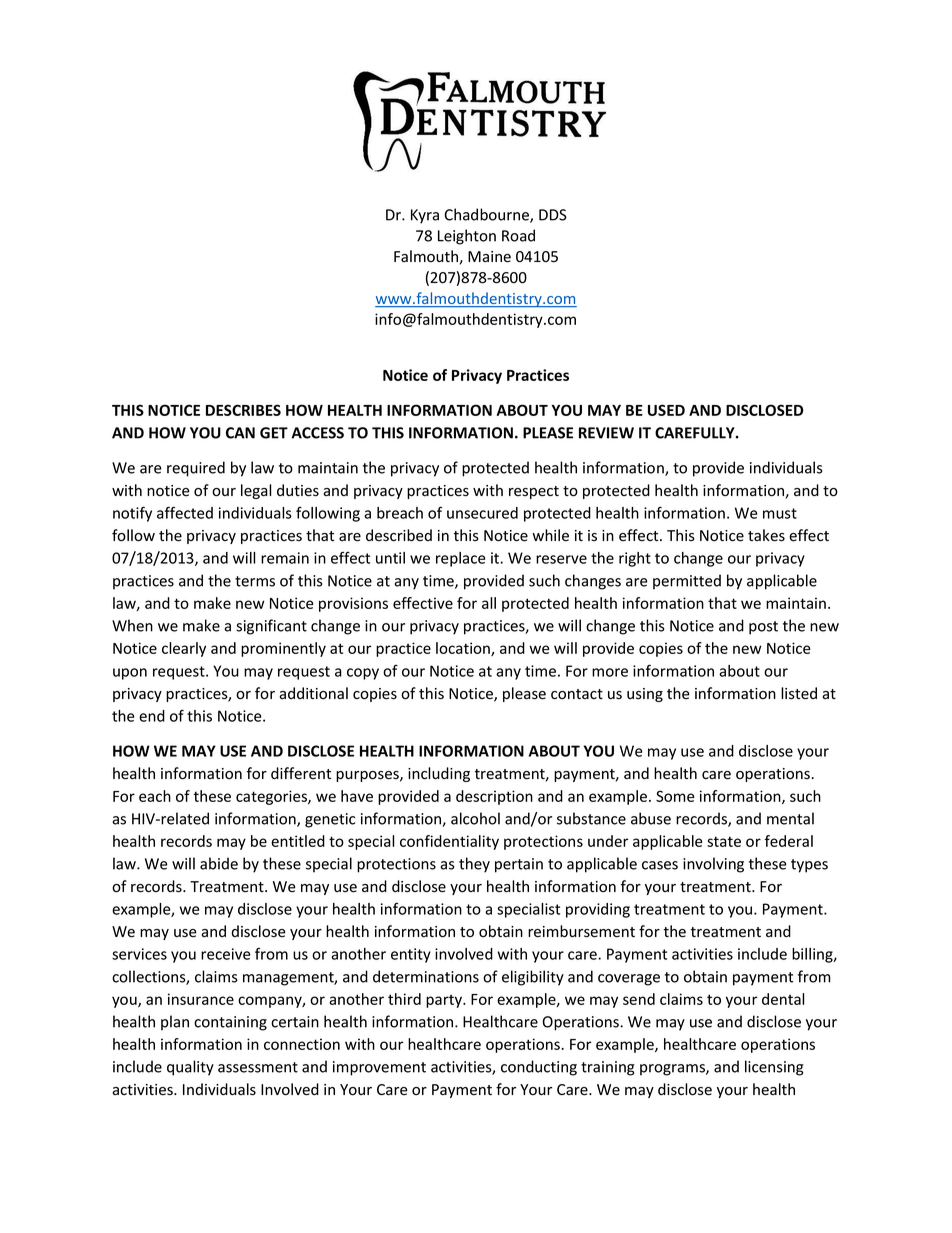 This screenshot has height=1233, width=952. What do you see at coordinates (230, 1023) in the screenshot?
I see `containing` at bounding box center [230, 1023].
